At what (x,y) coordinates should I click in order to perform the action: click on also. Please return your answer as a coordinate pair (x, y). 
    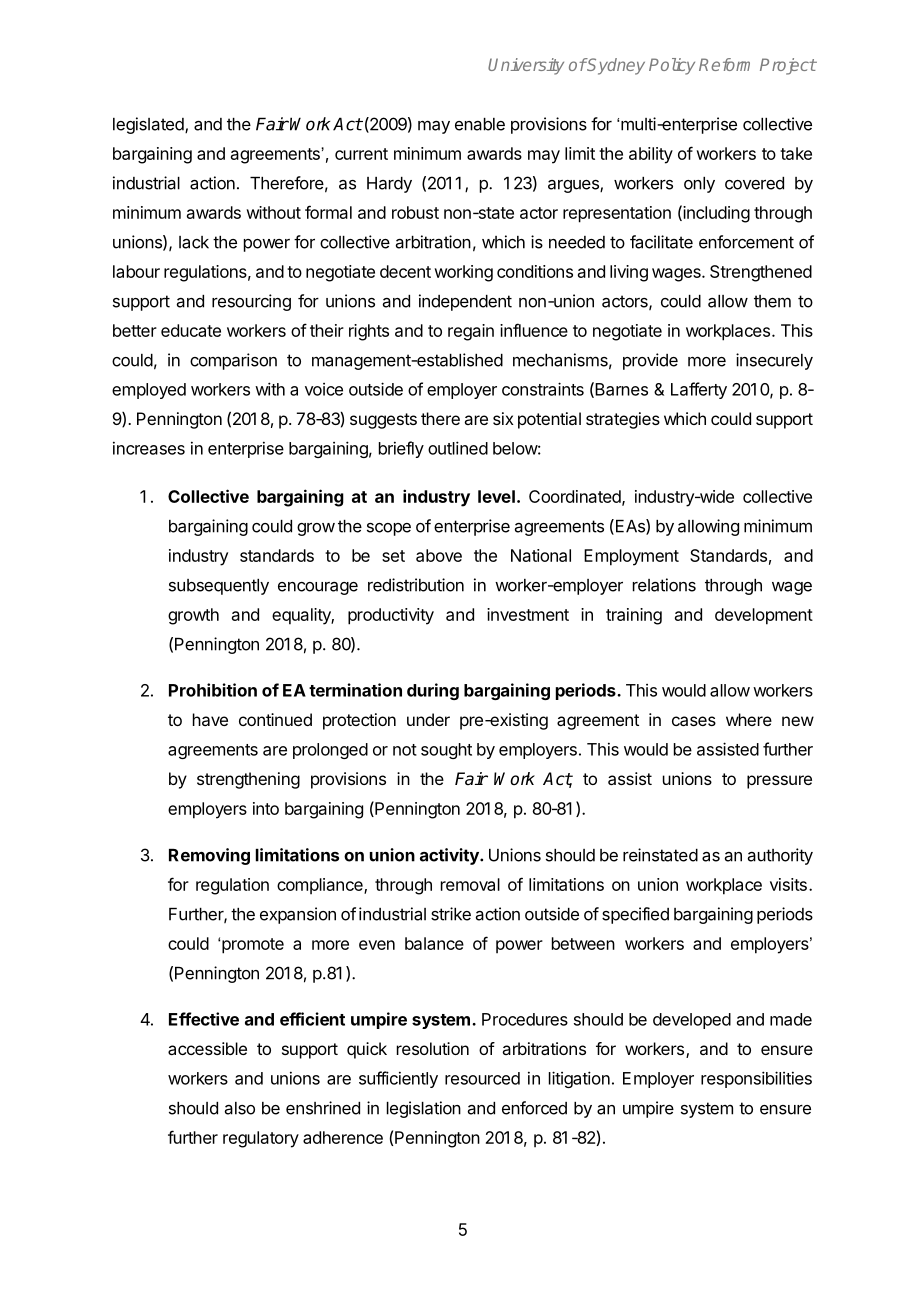
    Looking at the image, I should click on (240, 1108).
